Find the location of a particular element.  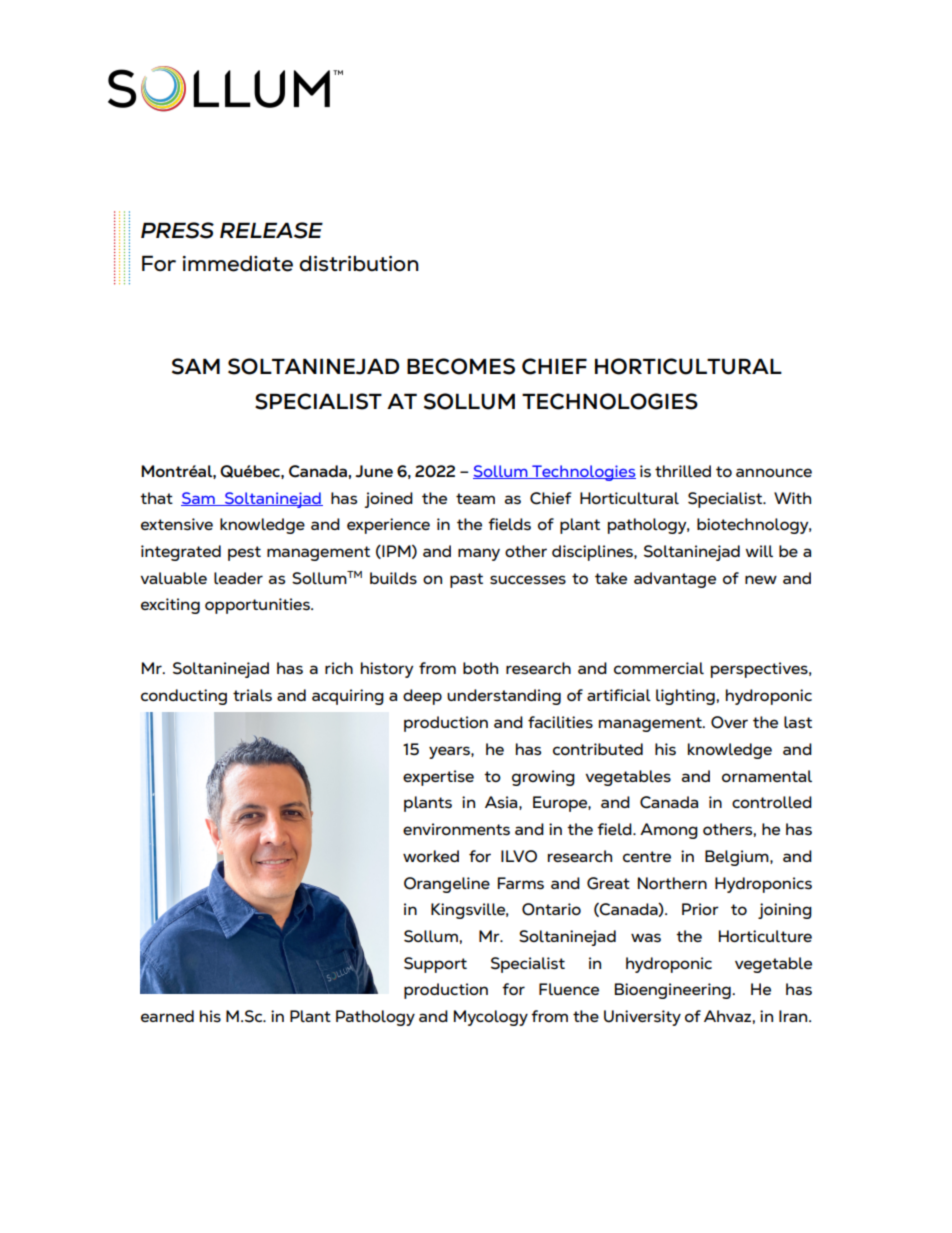

opportunities is located at coordinates (258, 606).
